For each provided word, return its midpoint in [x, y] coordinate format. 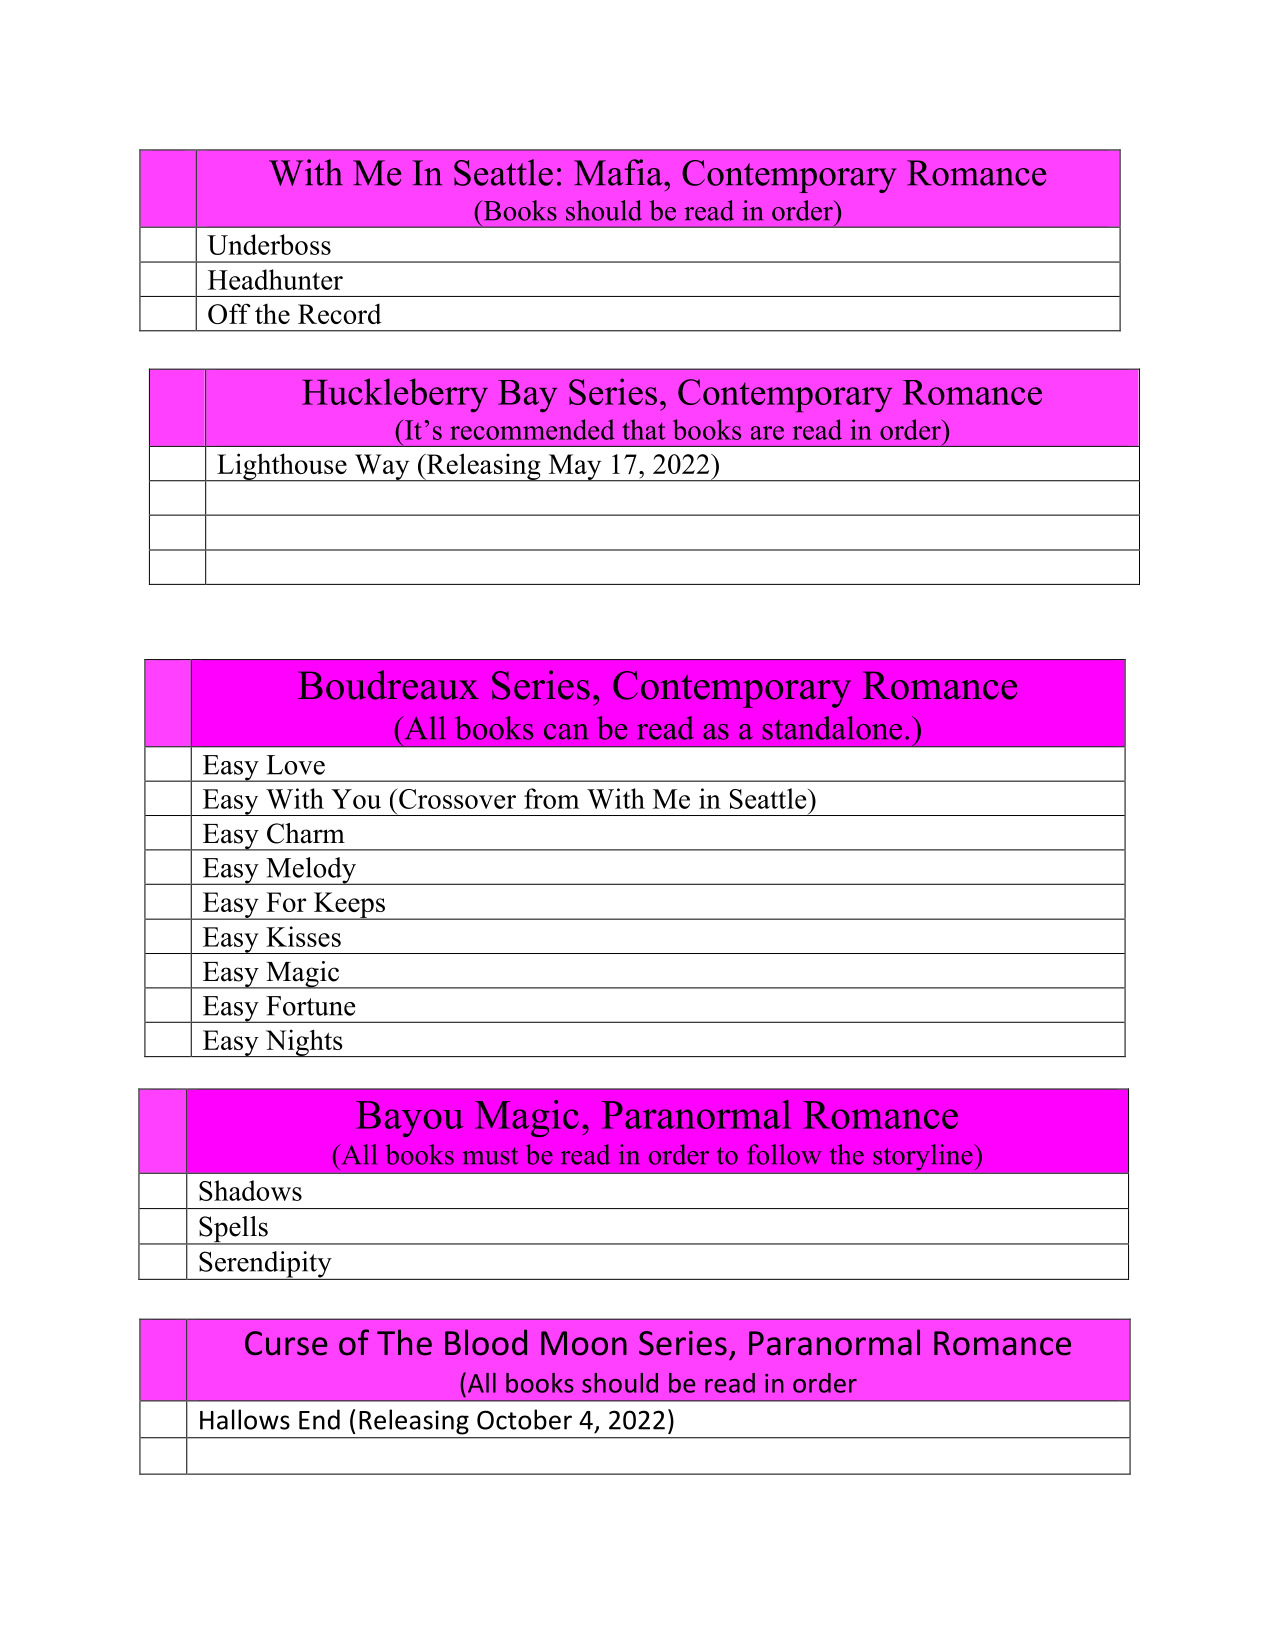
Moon [584, 1343]
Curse [286, 1343]
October [524, 1419]
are [767, 433]
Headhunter [275, 279]
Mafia [619, 172]
